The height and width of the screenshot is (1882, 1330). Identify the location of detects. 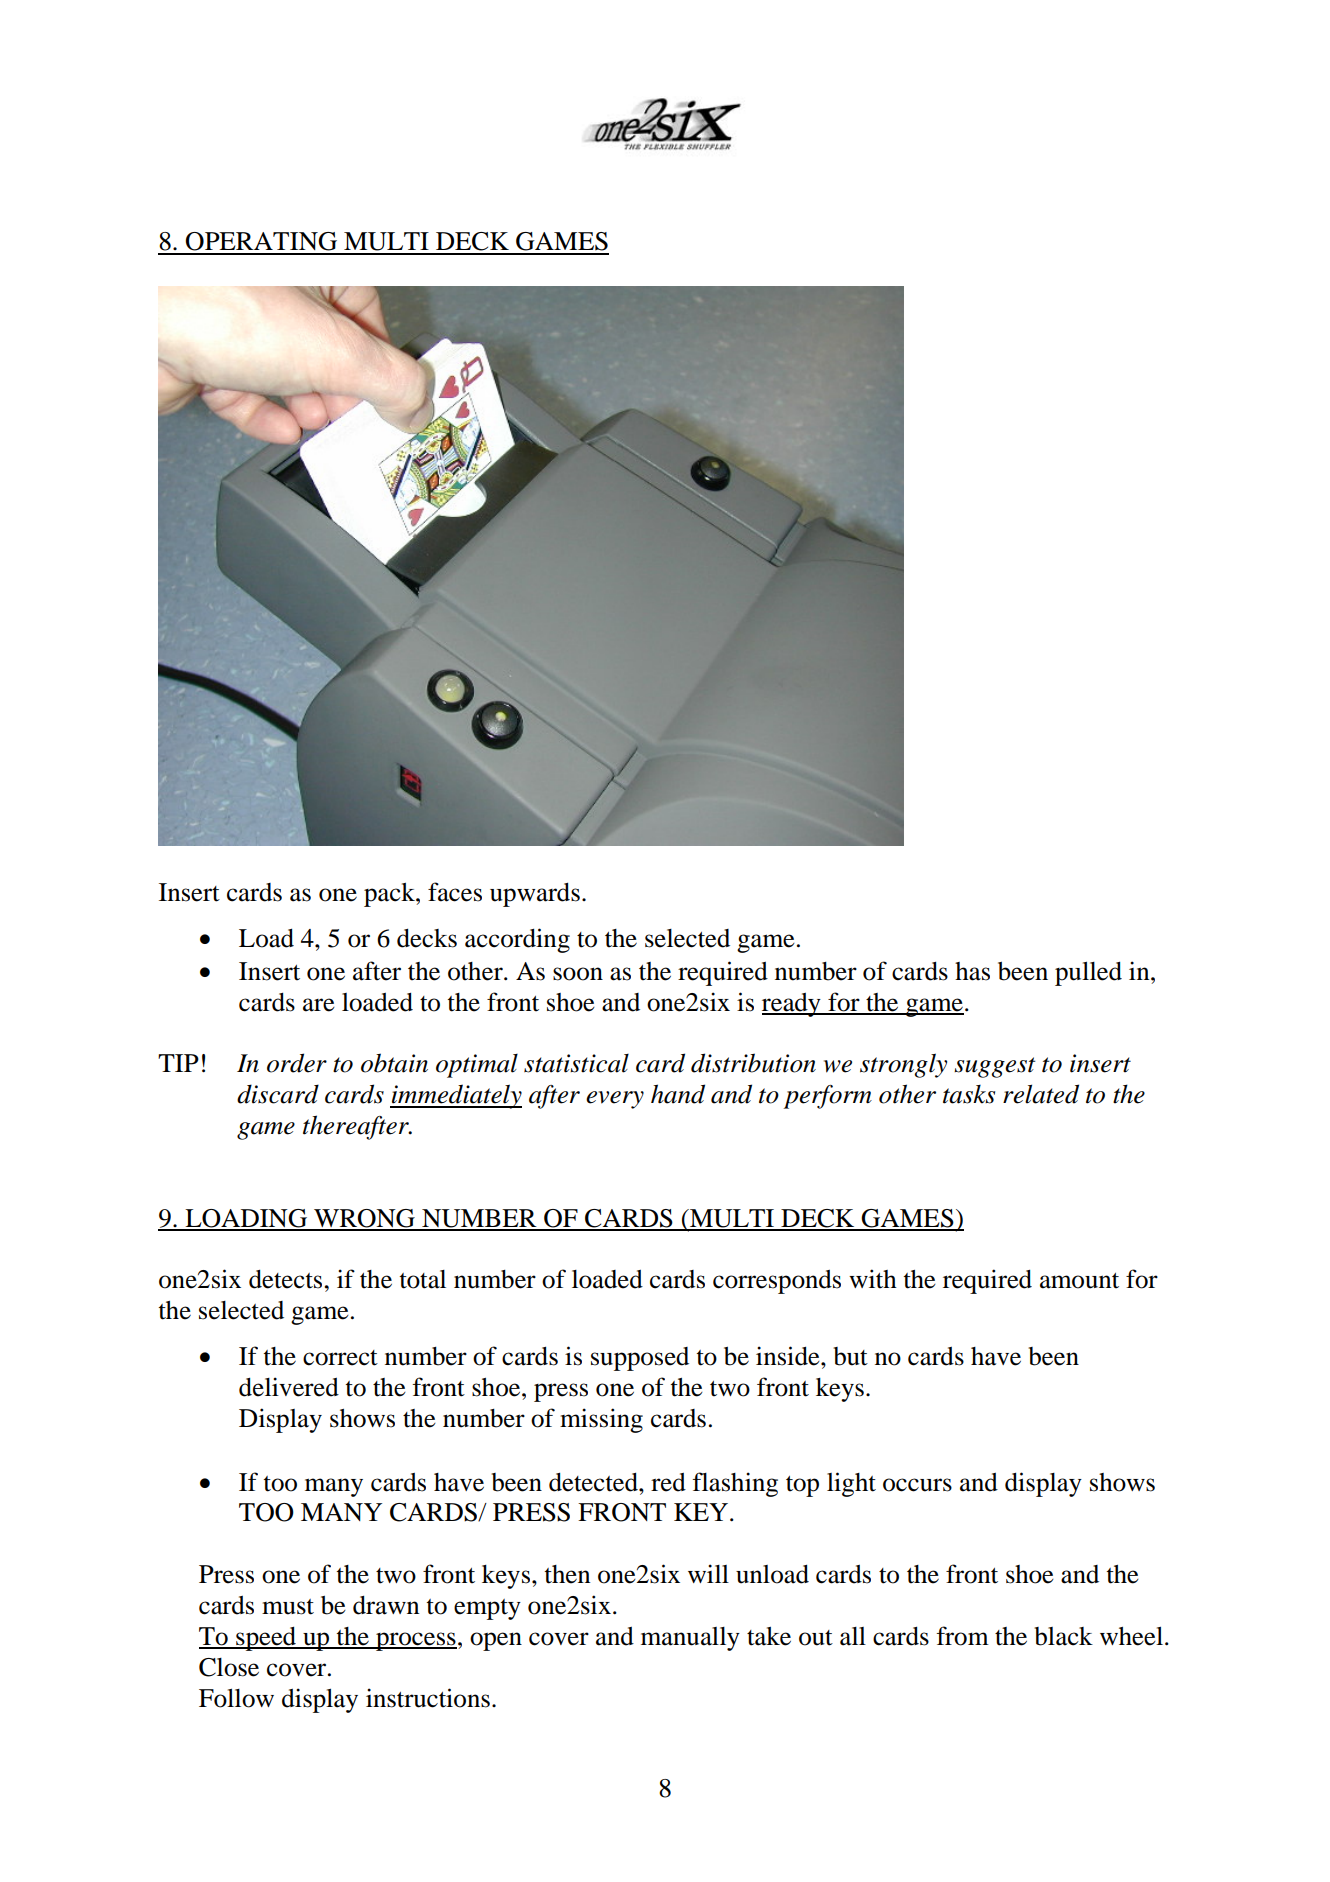
(287, 1279).
